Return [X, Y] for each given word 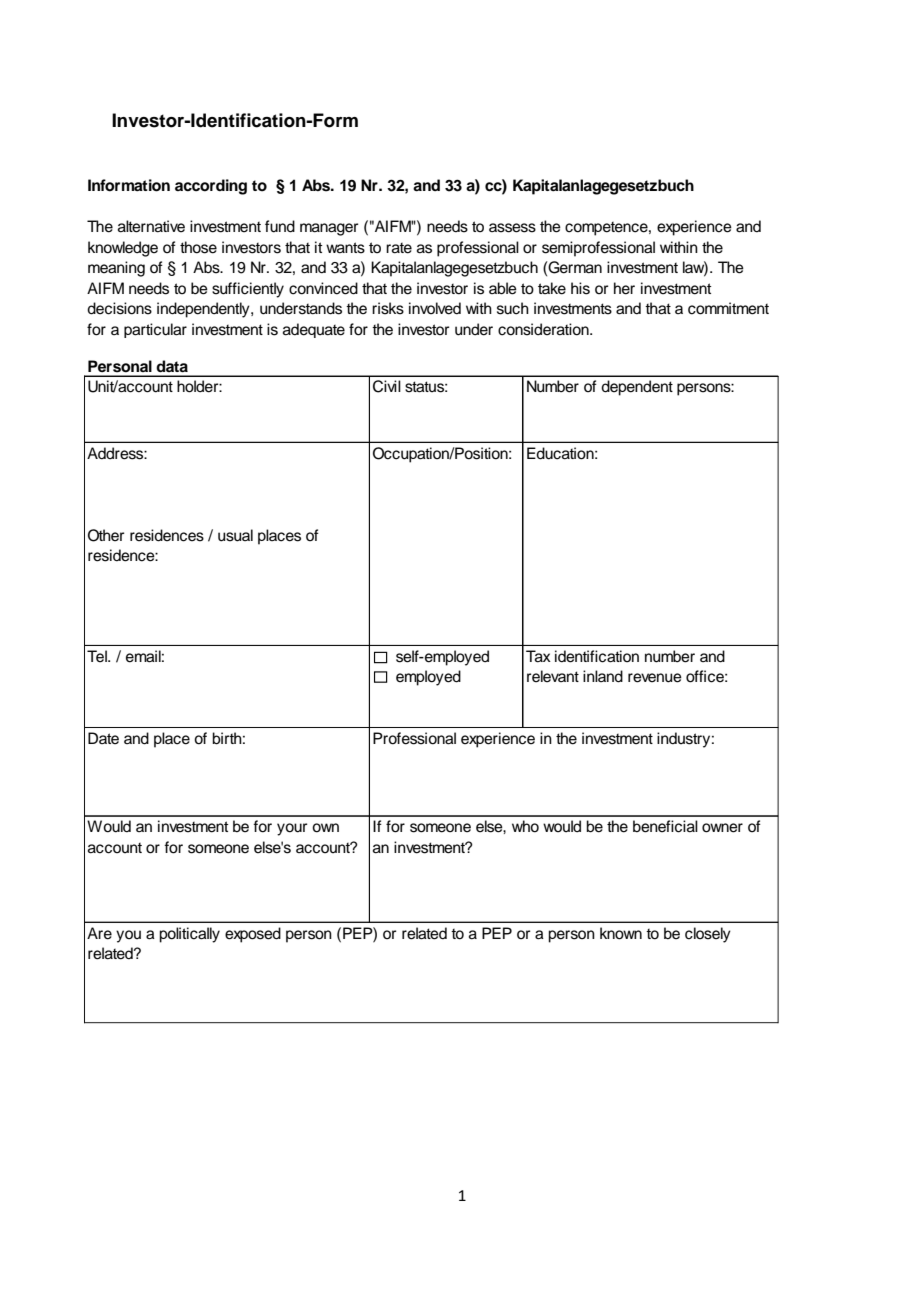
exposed [253, 935]
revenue [655, 678]
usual [235, 535]
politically [189, 935]
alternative [151, 226]
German [574, 267]
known [621, 933]
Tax [538, 656]
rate [399, 248]
